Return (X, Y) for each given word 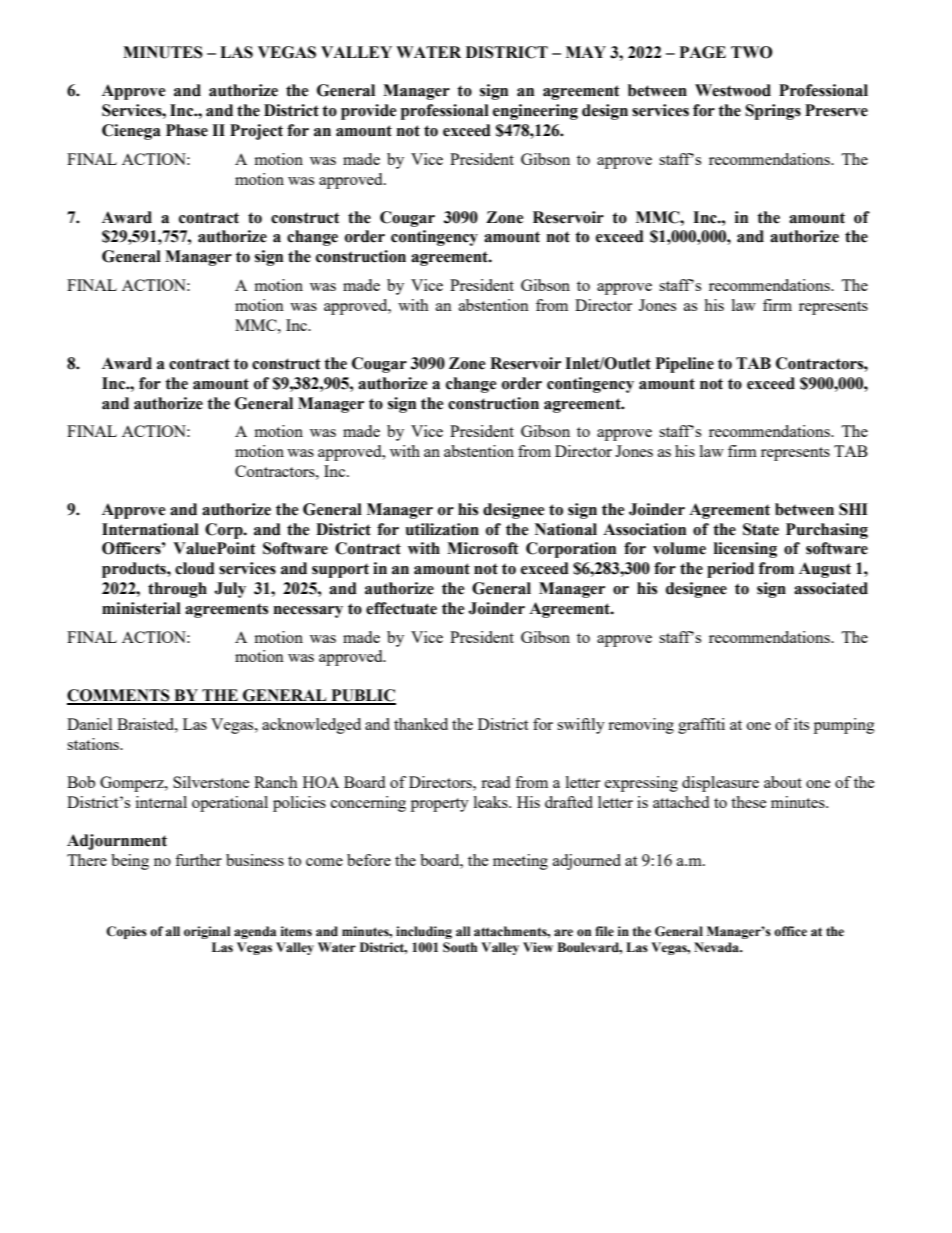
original (207, 932)
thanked (421, 724)
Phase (187, 130)
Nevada (718, 947)
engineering (535, 112)
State (761, 529)
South (460, 947)
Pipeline (685, 365)
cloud (195, 568)
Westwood (733, 90)
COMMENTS (119, 696)
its (801, 724)
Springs (773, 112)
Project (256, 132)
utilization (442, 529)
